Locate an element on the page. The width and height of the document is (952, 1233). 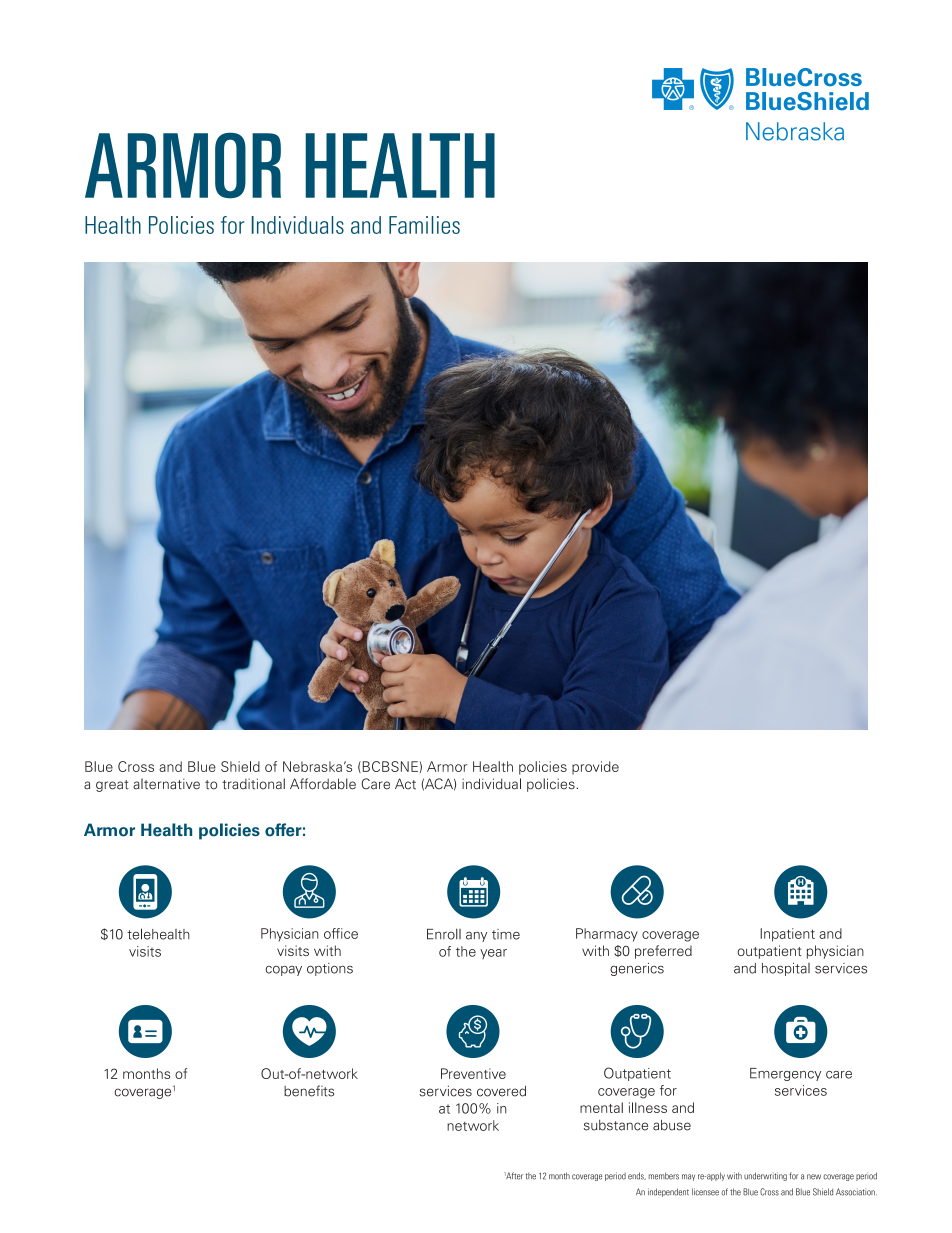
After is located at coordinates (513, 1176).
